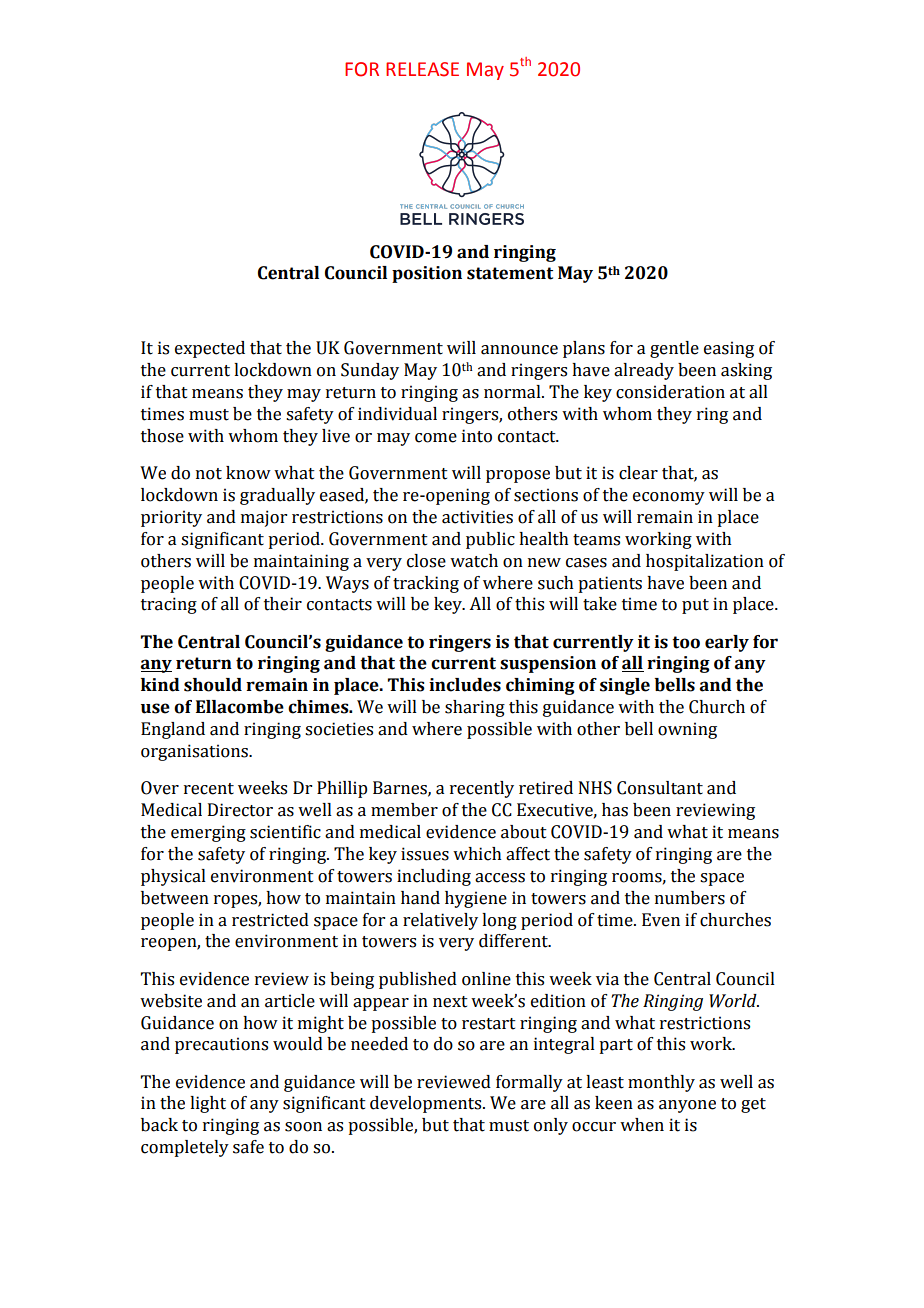 The width and height of the screenshot is (924, 1308). What do you see at coordinates (283, 604) in the screenshot?
I see `their` at bounding box center [283, 604].
